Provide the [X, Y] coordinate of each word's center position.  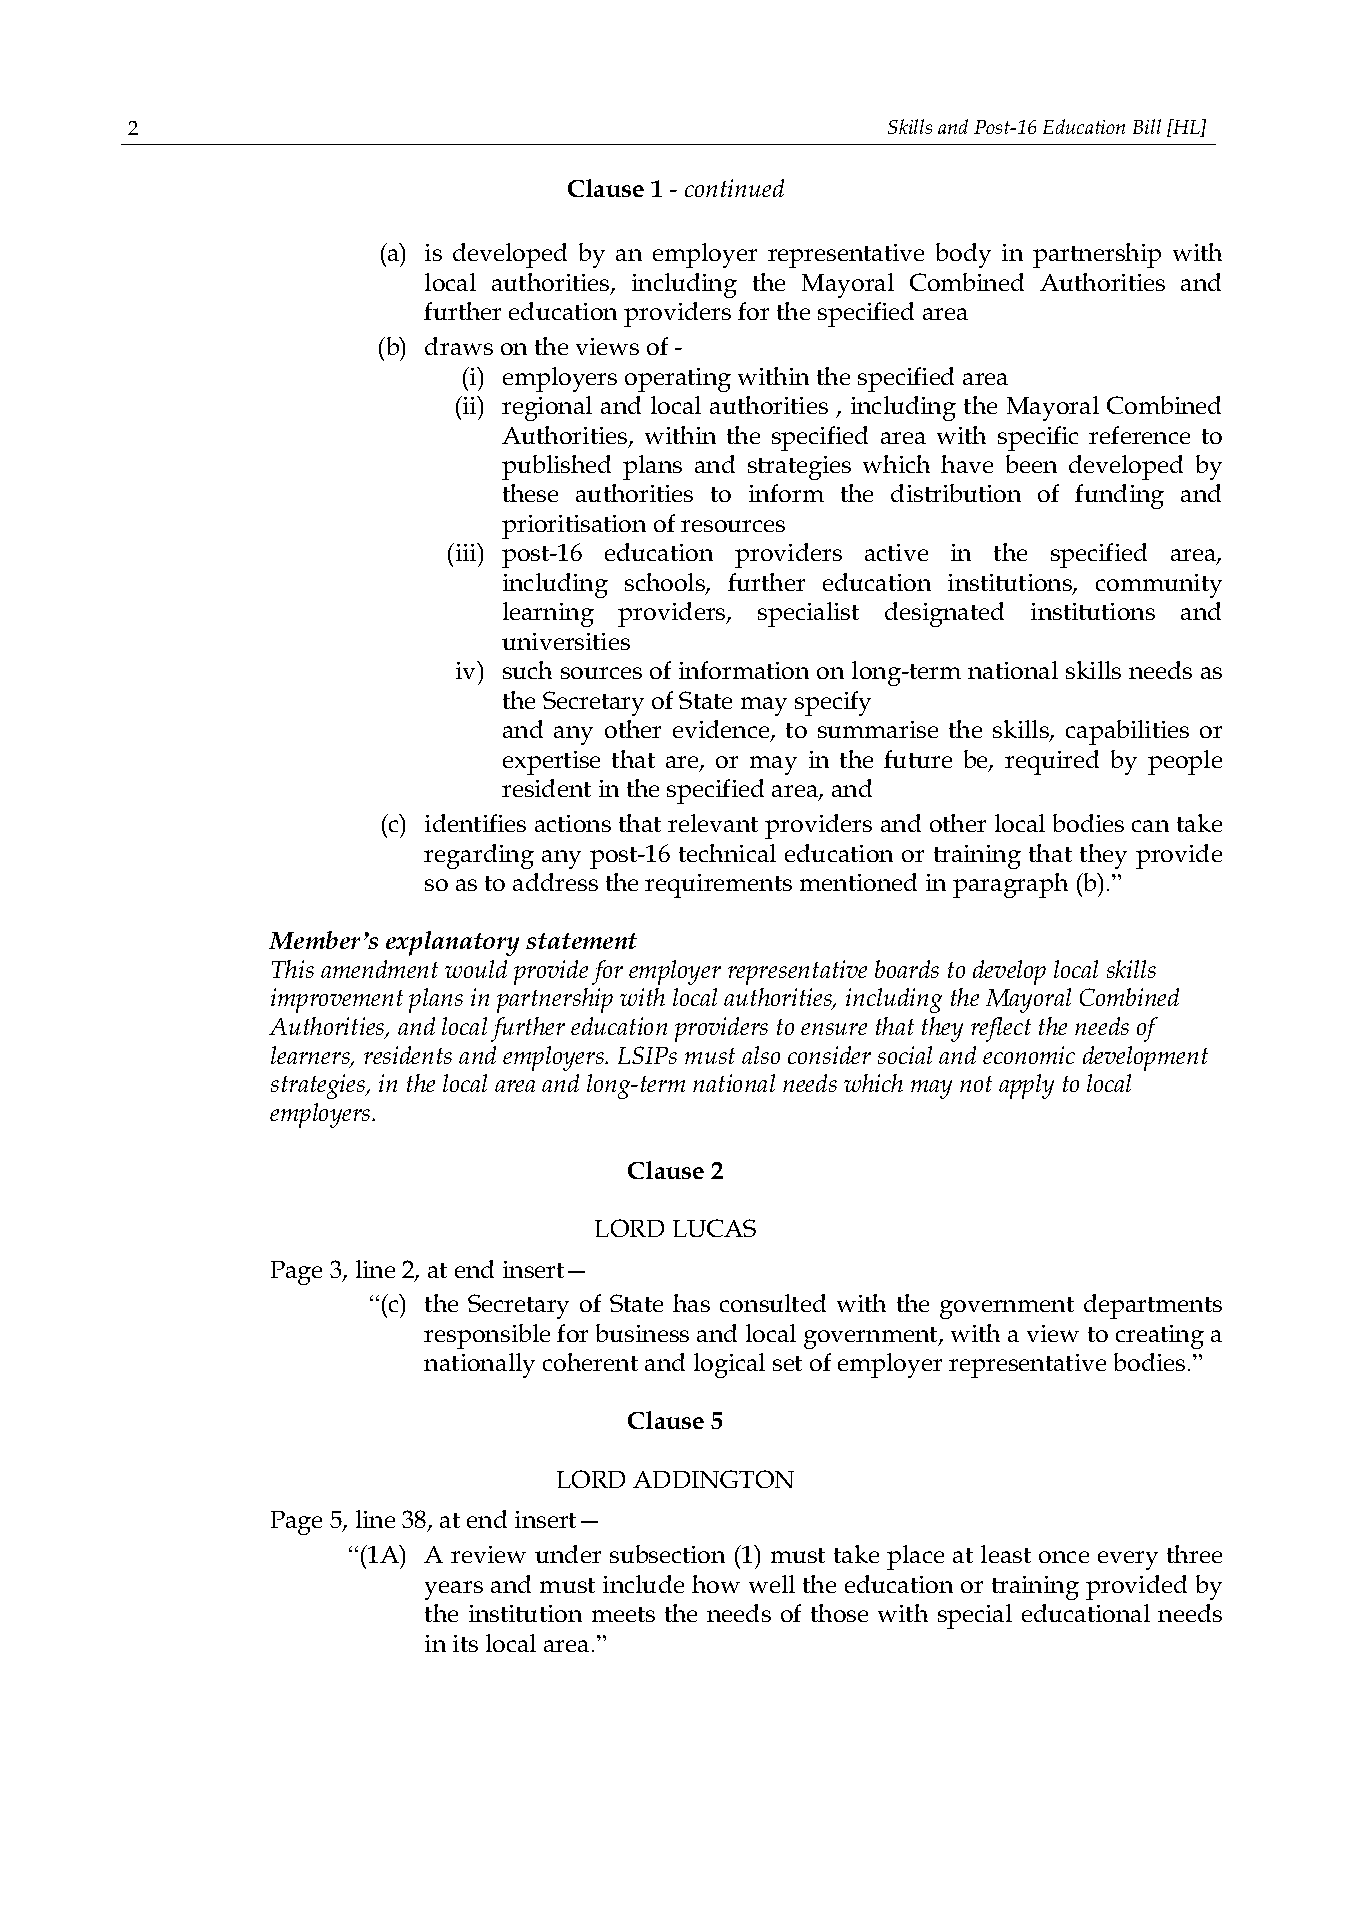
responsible [487, 1336]
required [1052, 762]
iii [466, 552]
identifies [475, 823]
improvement [337, 1000]
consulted [773, 1303]
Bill [1147, 126]
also [761, 1055]
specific [1038, 438]
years [454, 1590]
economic [1029, 1055]
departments [1153, 1306]
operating [678, 380]
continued [734, 188]
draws [459, 346]
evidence [722, 731]
